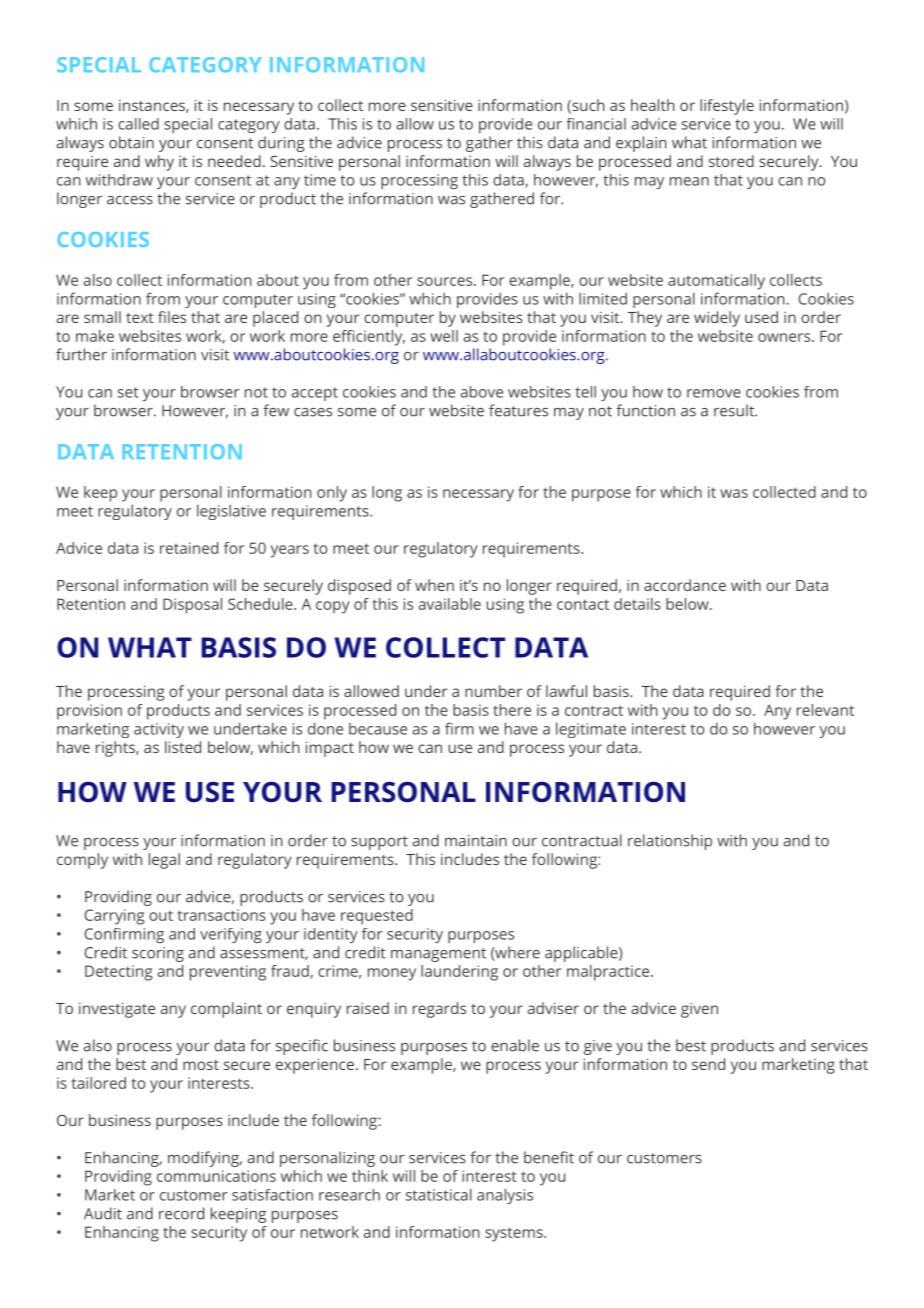 The height and width of the page is (1308, 924). Describe the element at coordinates (596, 124) in the page. I see `financial` at that location.
